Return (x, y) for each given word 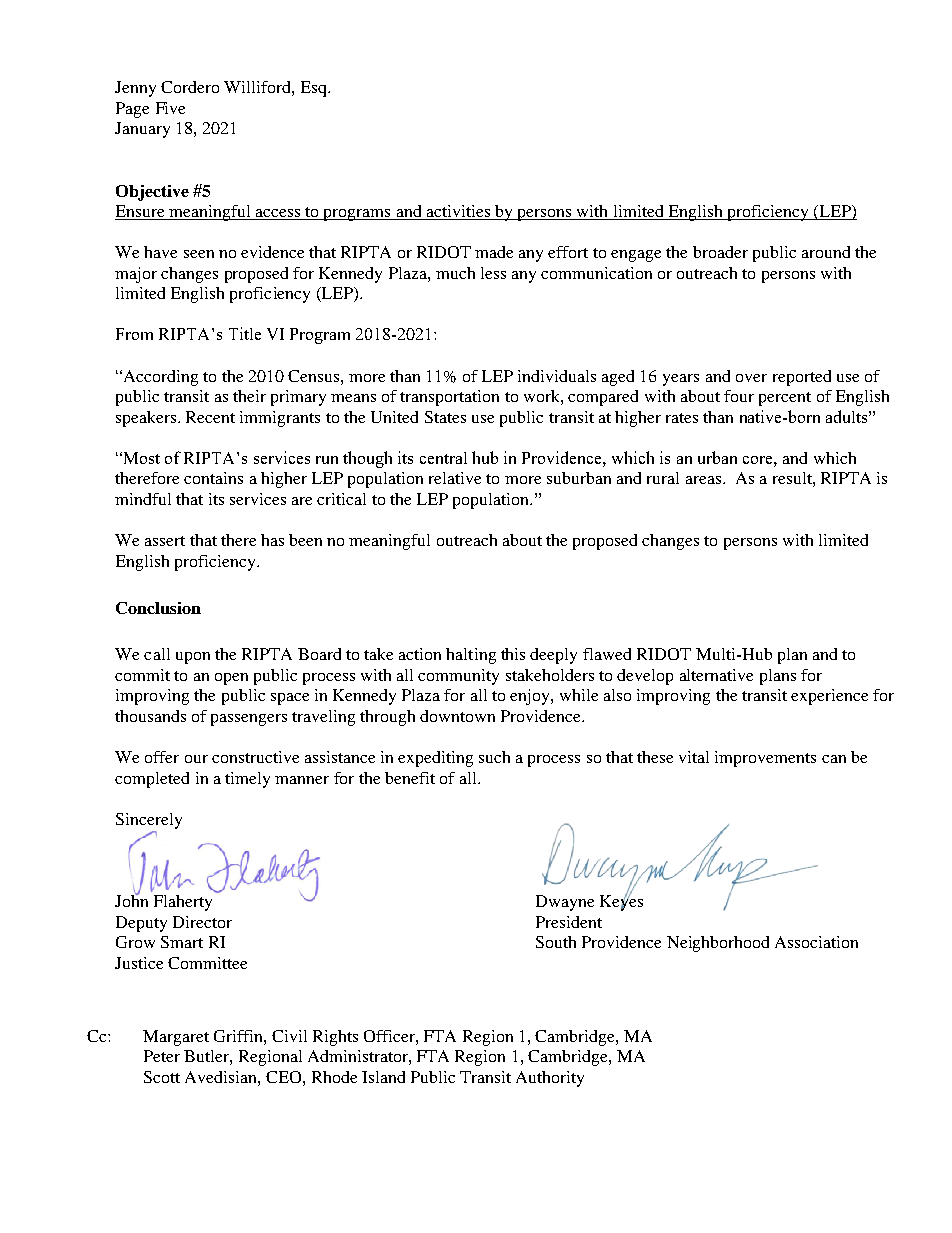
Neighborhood (718, 944)
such (494, 757)
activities (458, 211)
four (739, 396)
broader (720, 252)
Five (170, 108)
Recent (210, 417)
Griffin (239, 1036)
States (445, 417)
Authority (550, 1079)
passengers (249, 720)
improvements (765, 759)
